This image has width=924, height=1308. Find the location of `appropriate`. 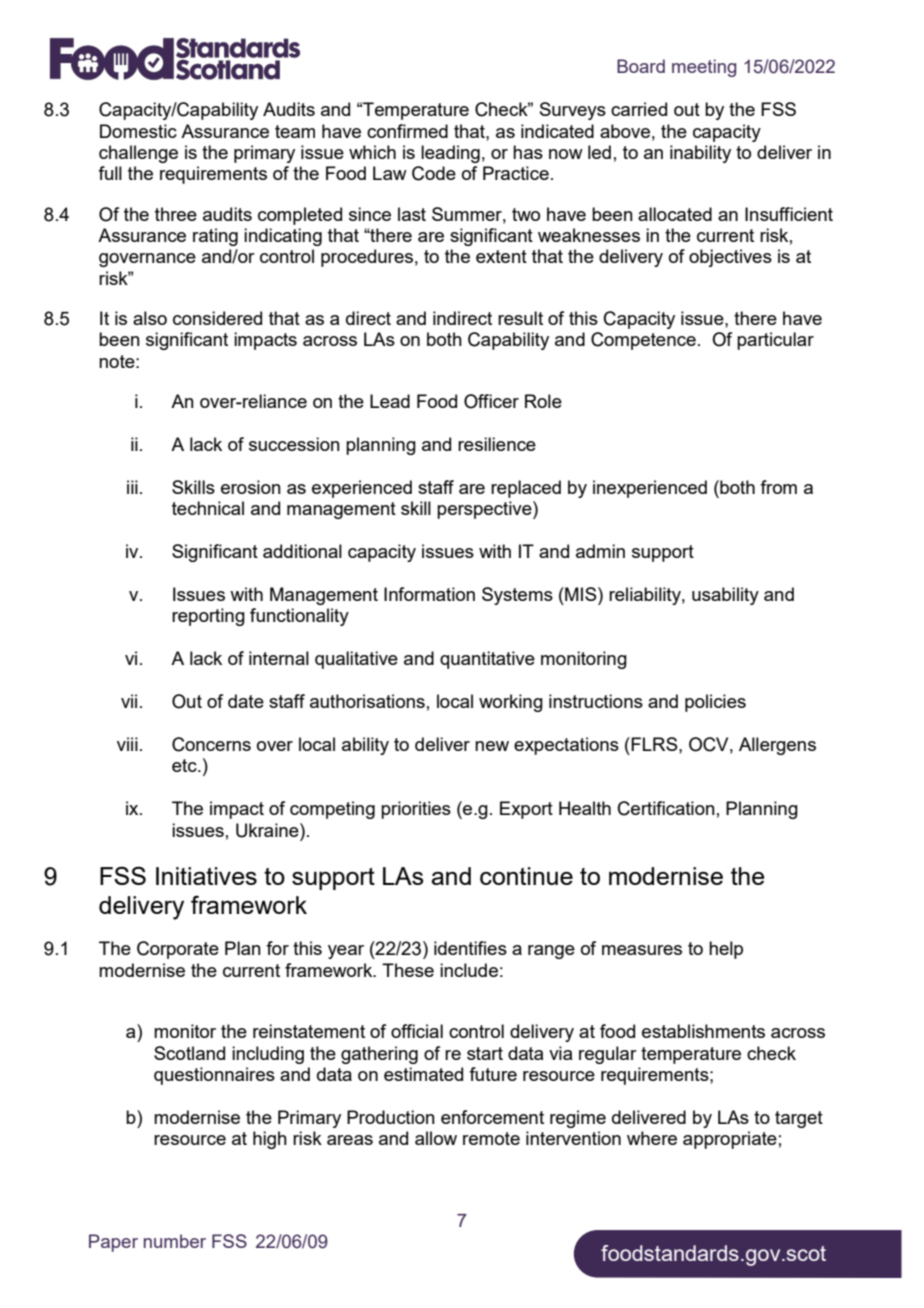

appropriate is located at coordinates (730, 1140).
